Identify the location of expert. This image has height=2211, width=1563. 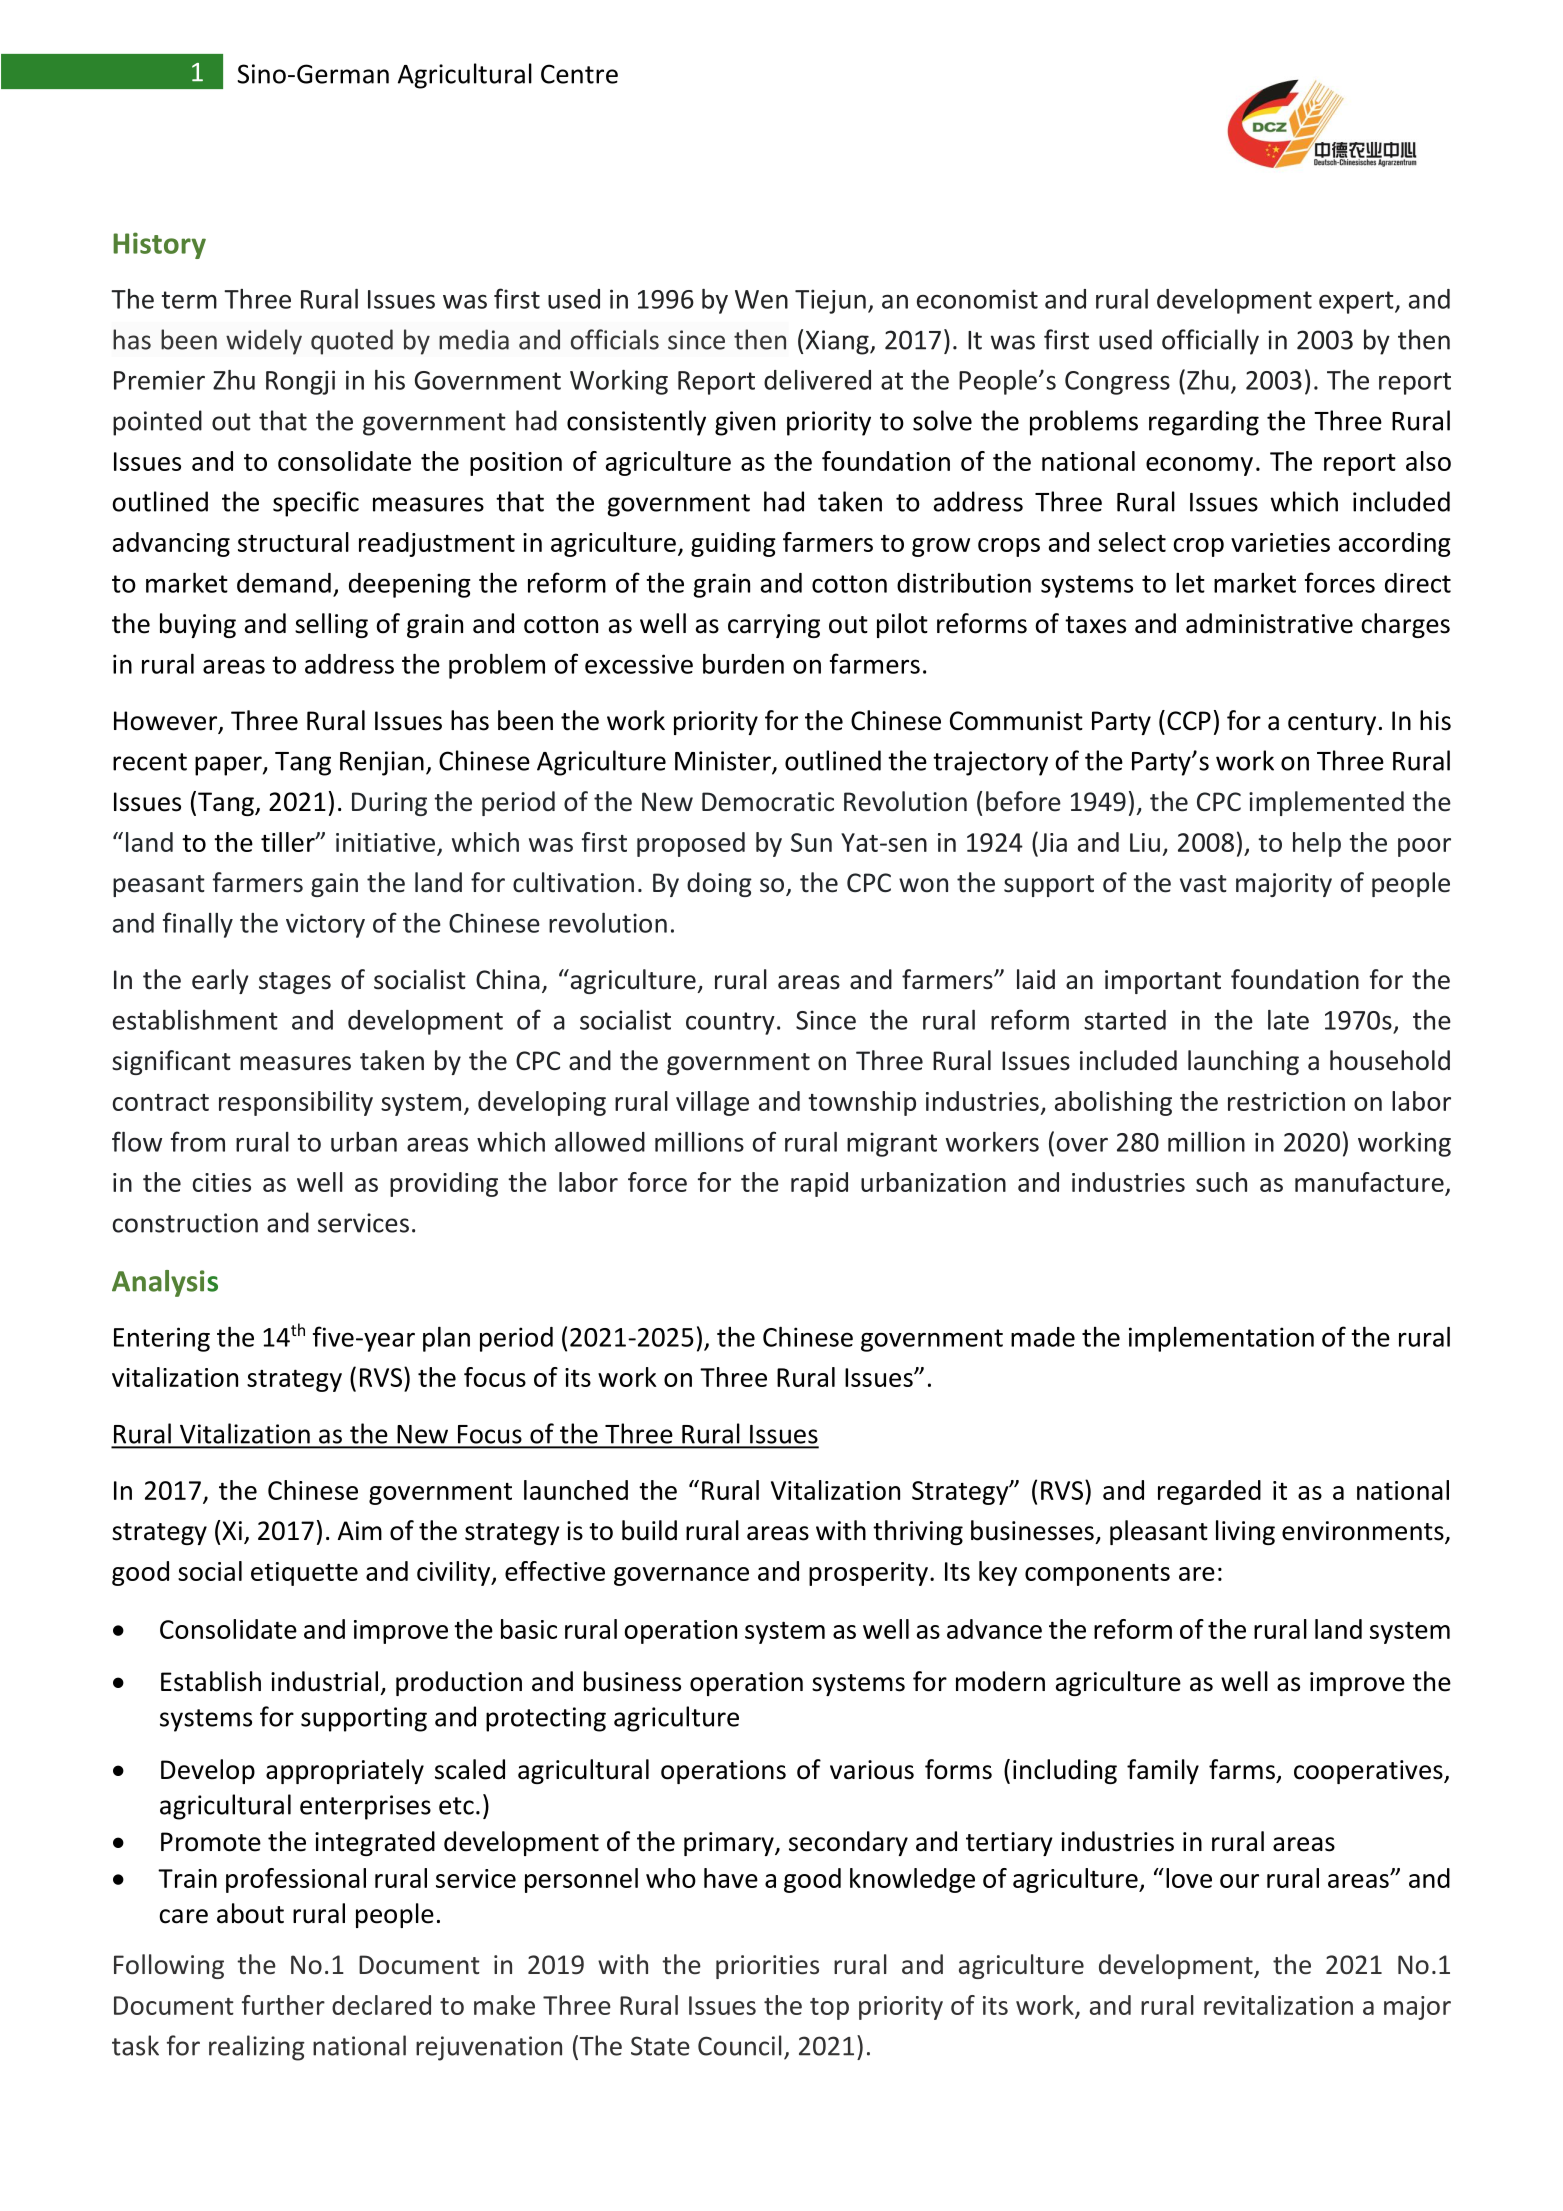
(1357, 302).
